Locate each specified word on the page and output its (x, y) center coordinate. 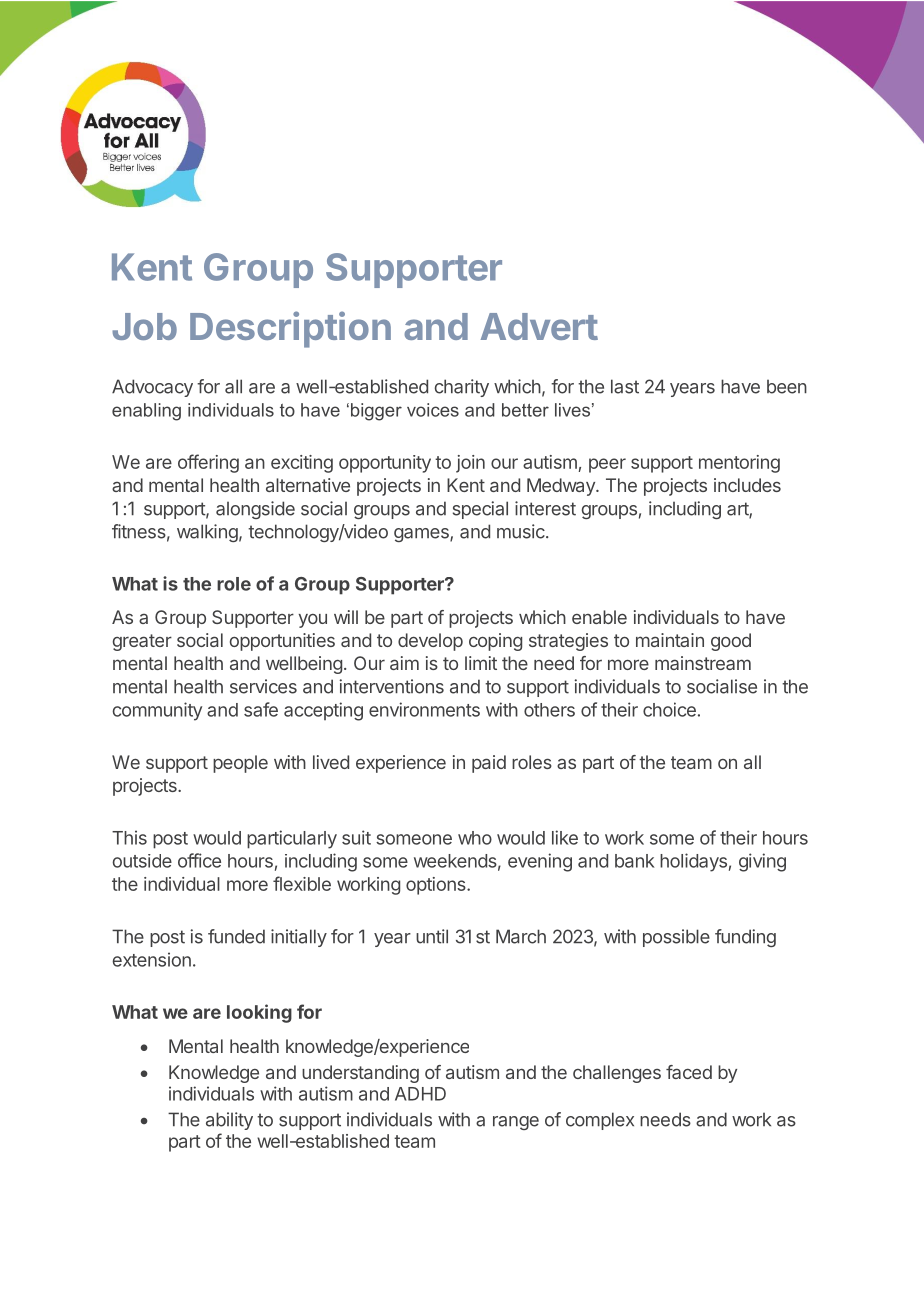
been (787, 386)
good (731, 642)
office (199, 860)
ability (229, 1121)
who (475, 838)
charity (462, 388)
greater (142, 642)
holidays (693, 862)
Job (144, 326)
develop (430, 642)
